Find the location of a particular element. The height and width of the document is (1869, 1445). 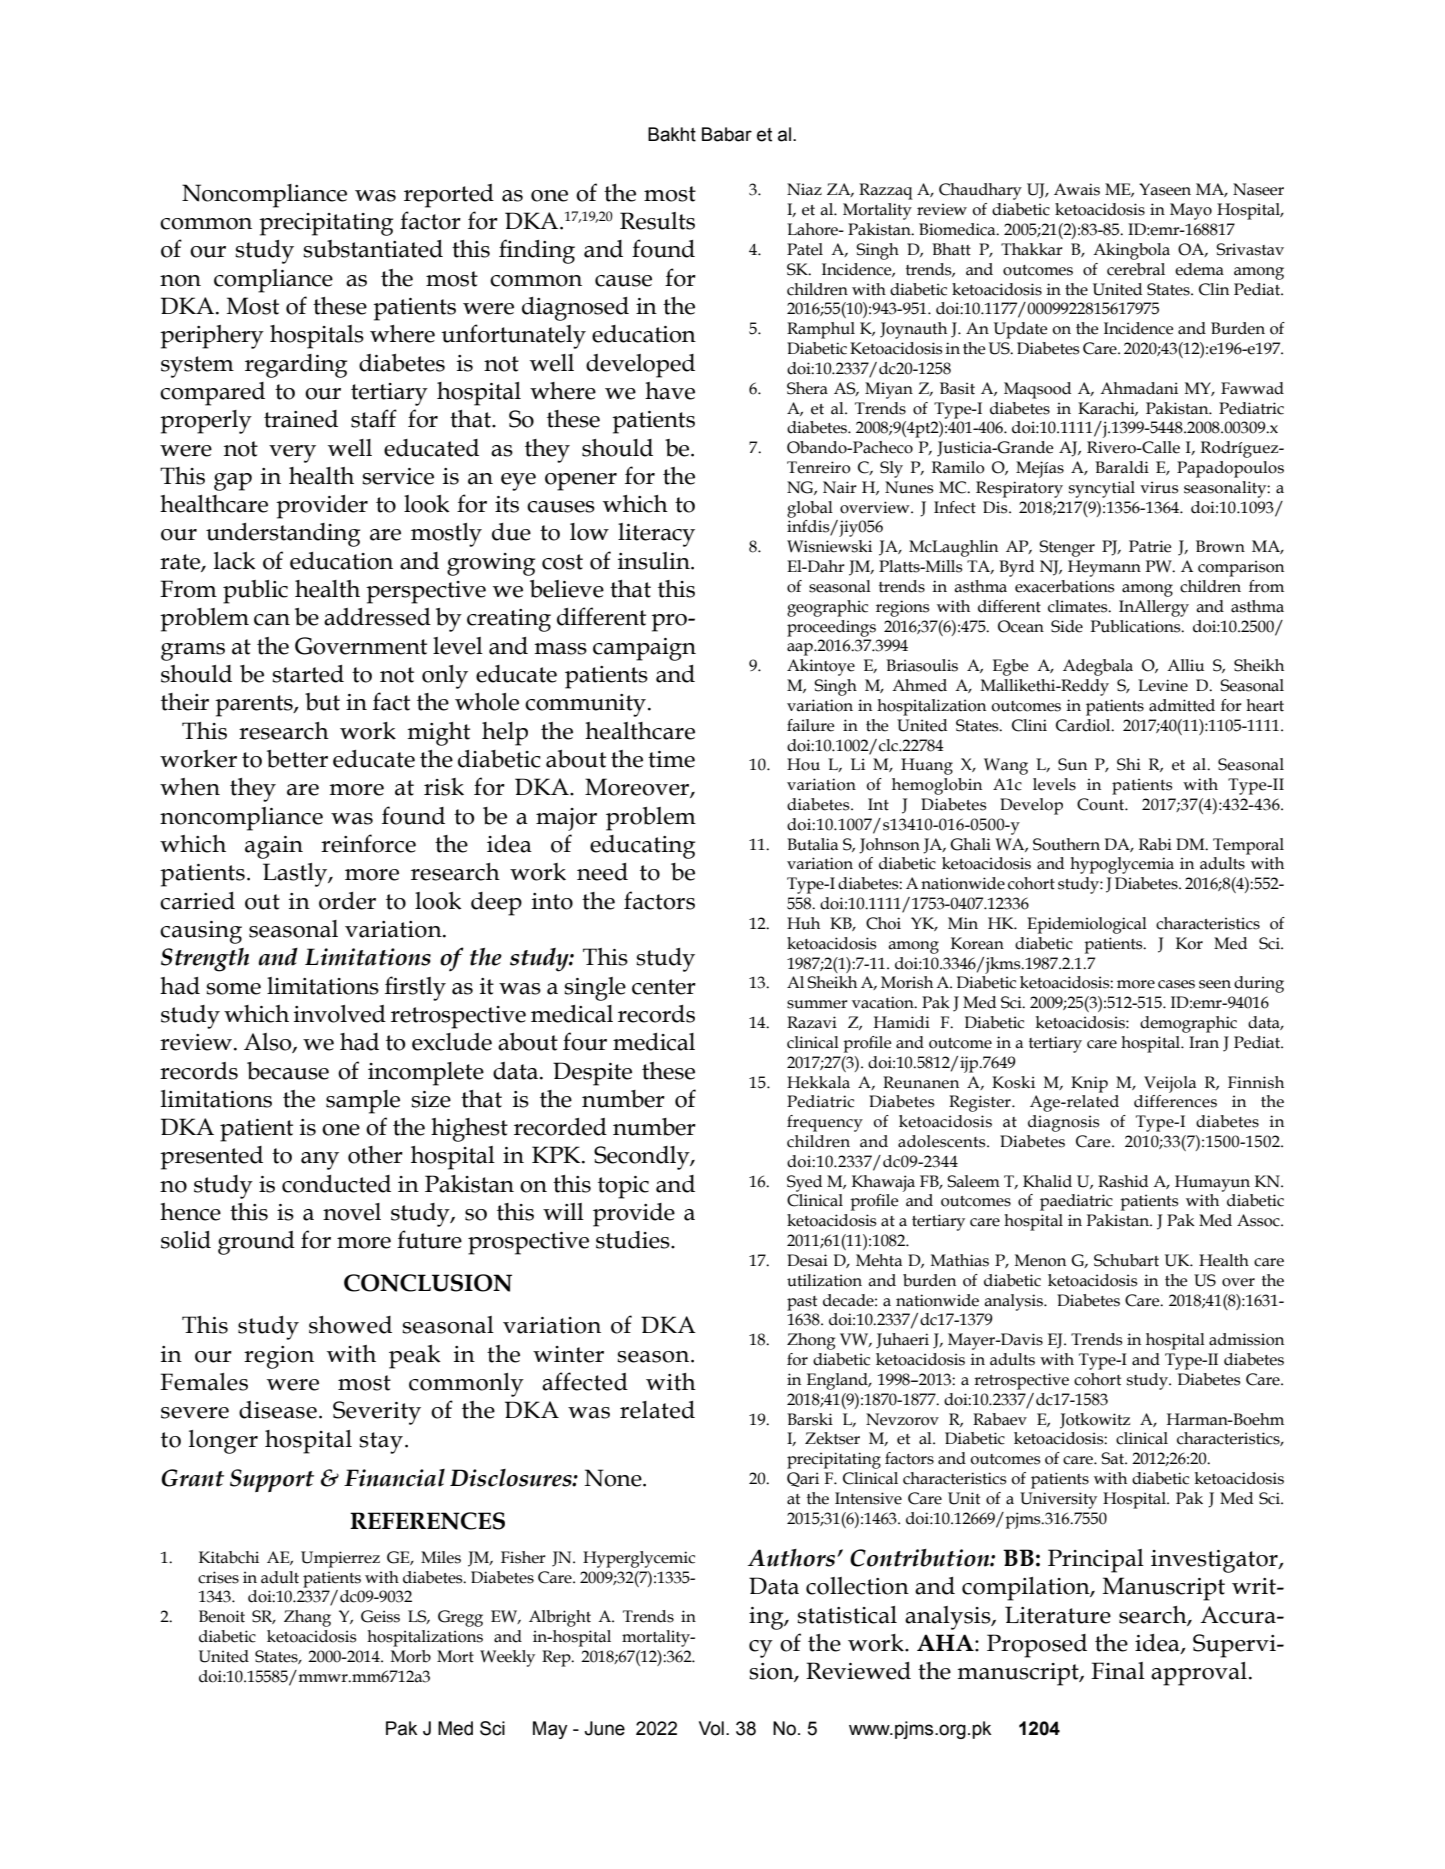

Results is located at coordinates (657, 221).
